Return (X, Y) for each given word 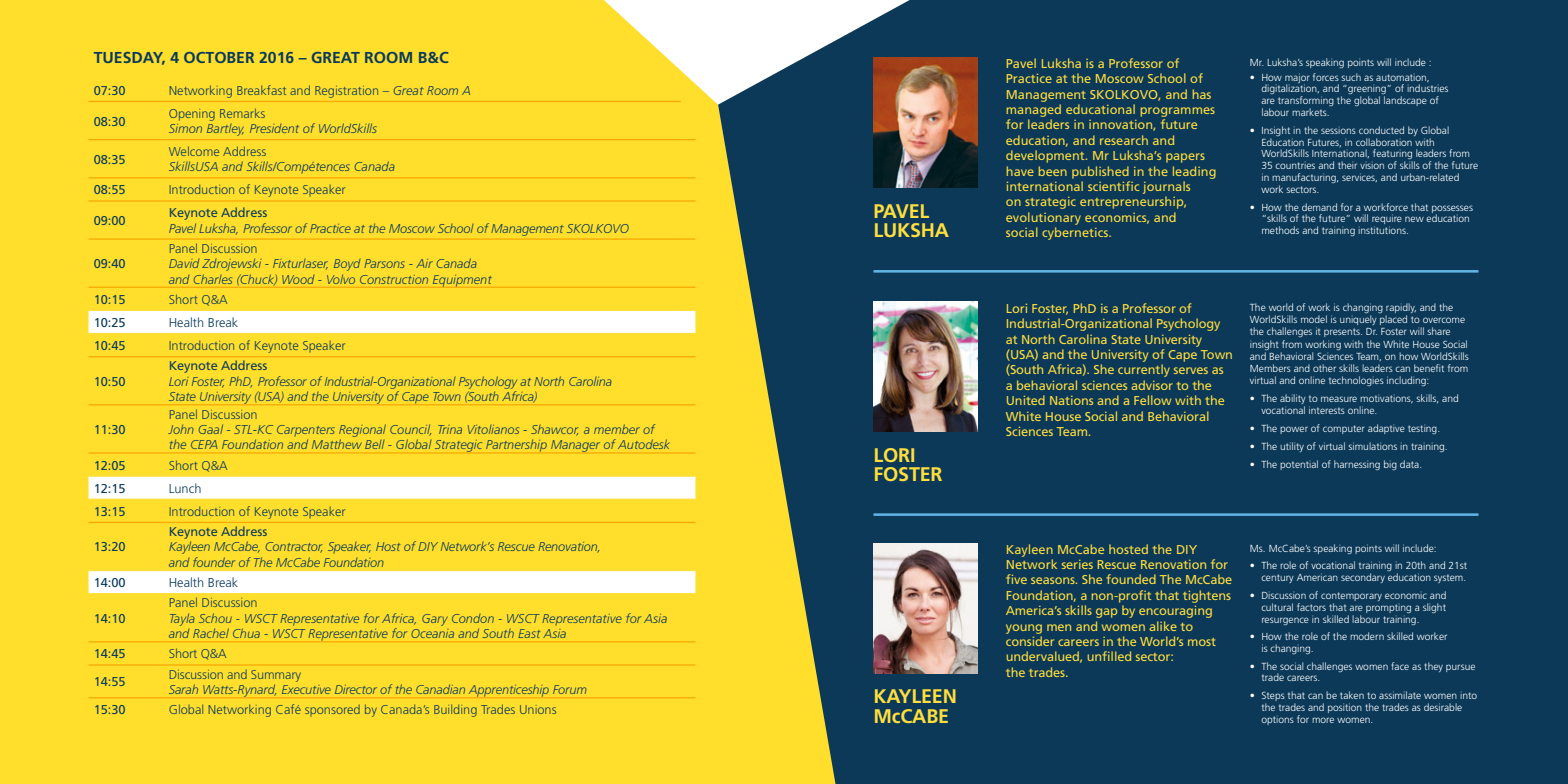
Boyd (347, 265)
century (1277, 578)
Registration (346, 92)
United (1026, 400)
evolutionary (1043, 218)
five (1016, 579)
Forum (569, 689)
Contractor (294, 547)
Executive (306, 689)
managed (1034, 110)
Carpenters (306, 430)
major (1297, 79)
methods (1280, 230)
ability (1293, 400)
